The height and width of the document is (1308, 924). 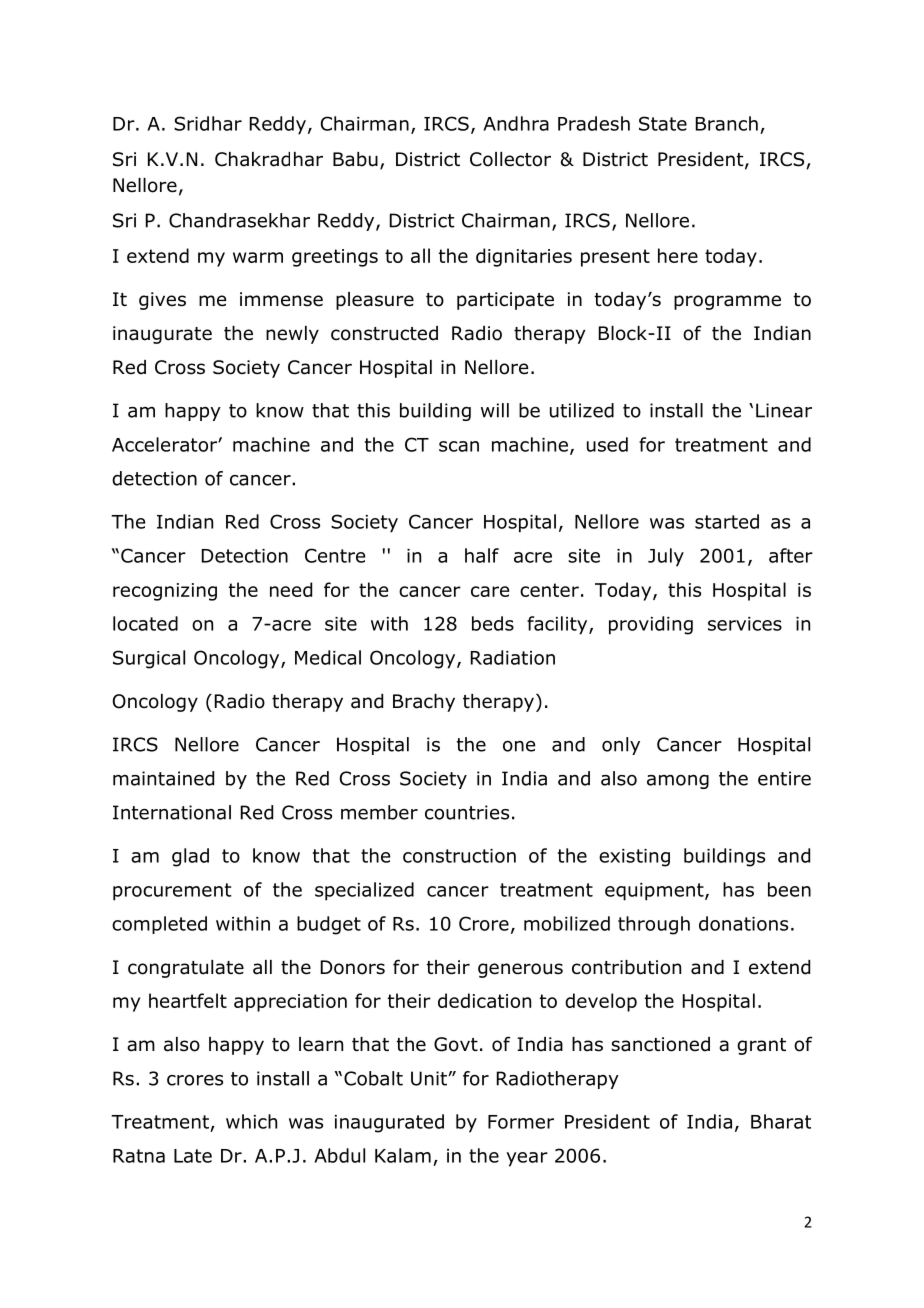 What do you see at coordinates (459, 446) in the document?
I see `scan` at bounding box center [459, 446].
